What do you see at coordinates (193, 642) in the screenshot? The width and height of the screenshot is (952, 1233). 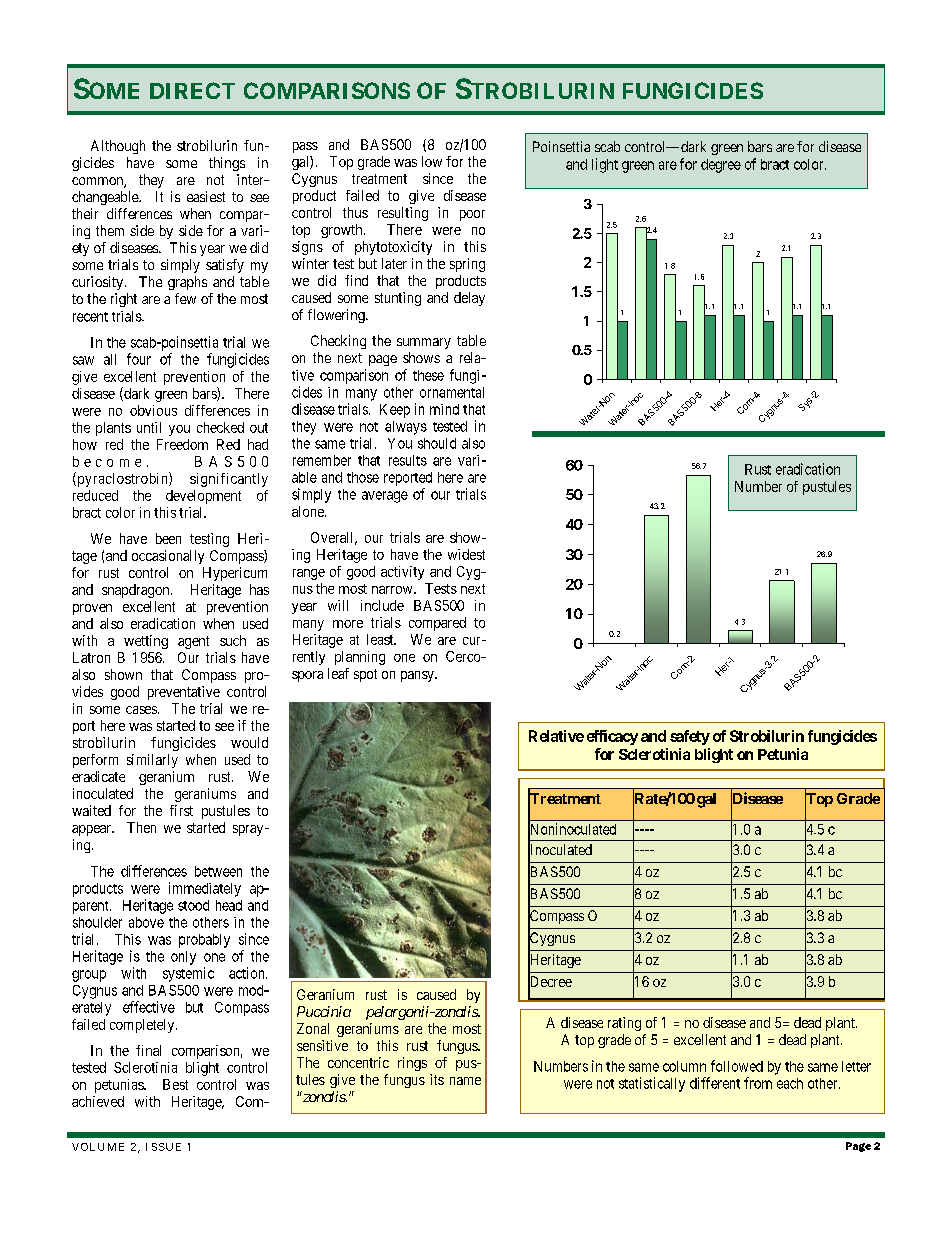 I see `agent` at bounding box center [193, 642].
